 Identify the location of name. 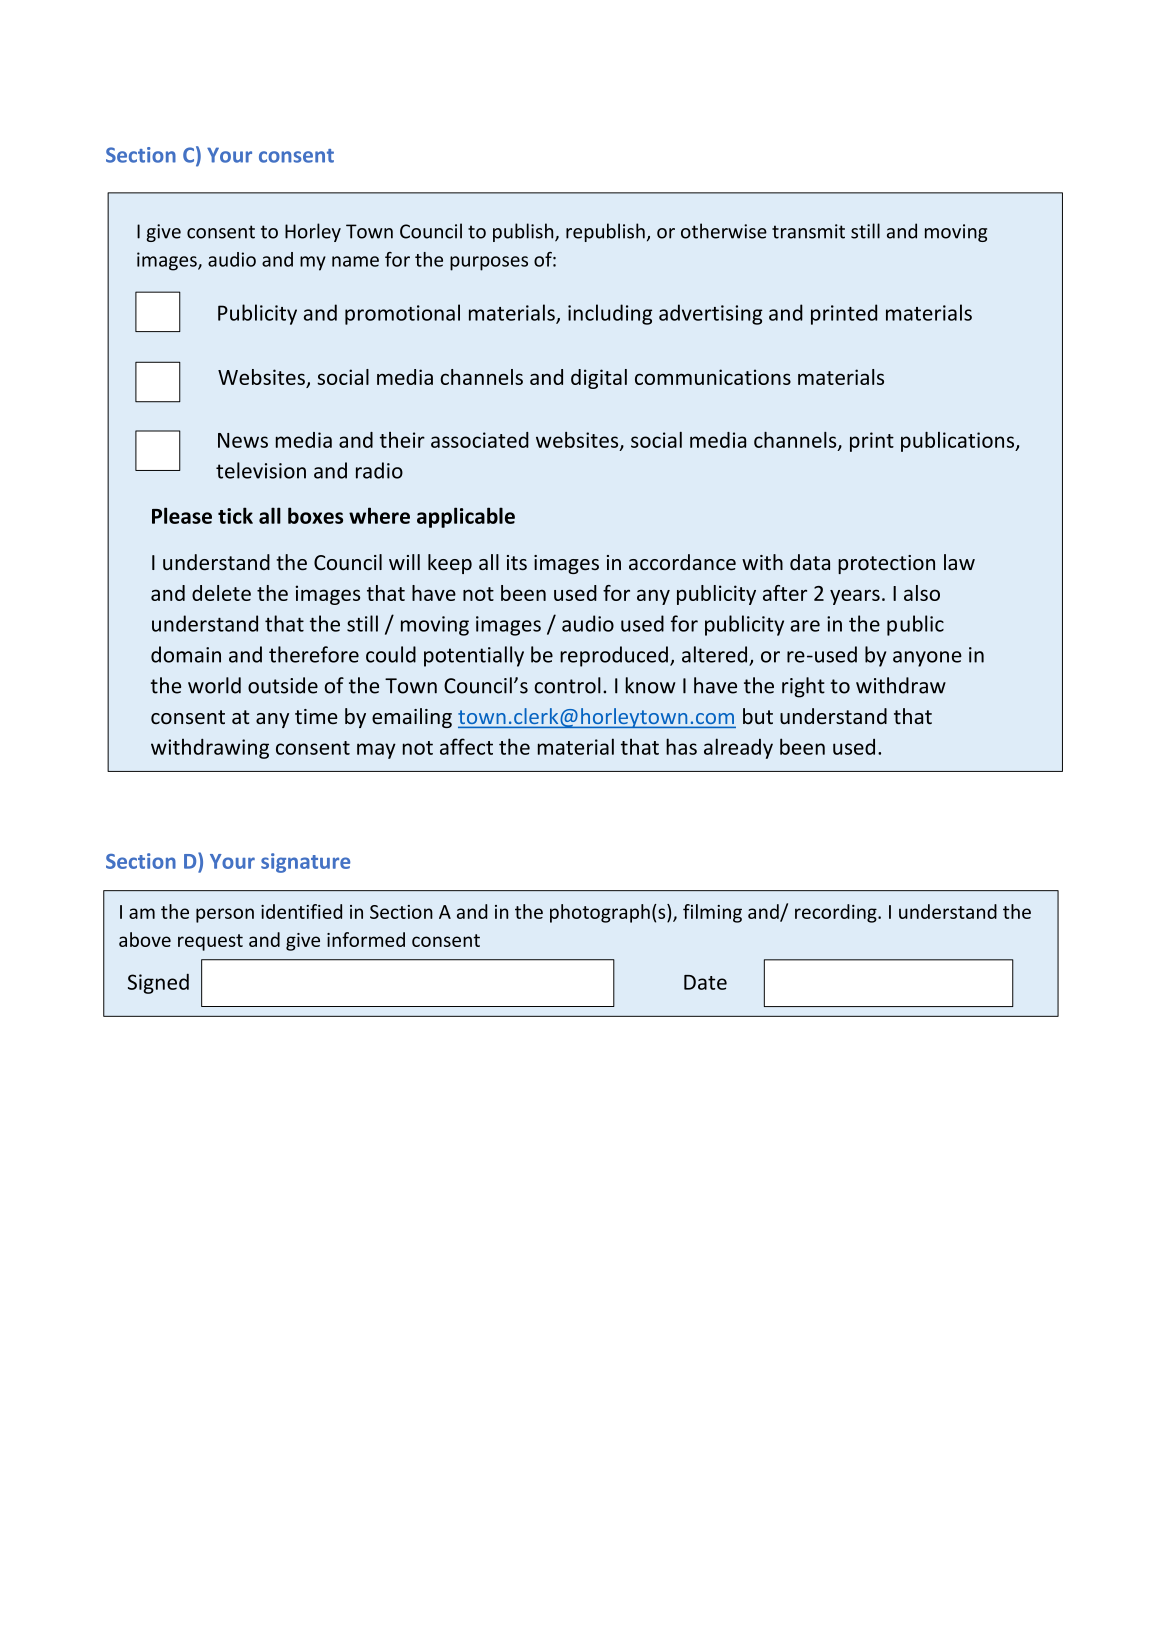
(355, 261).
